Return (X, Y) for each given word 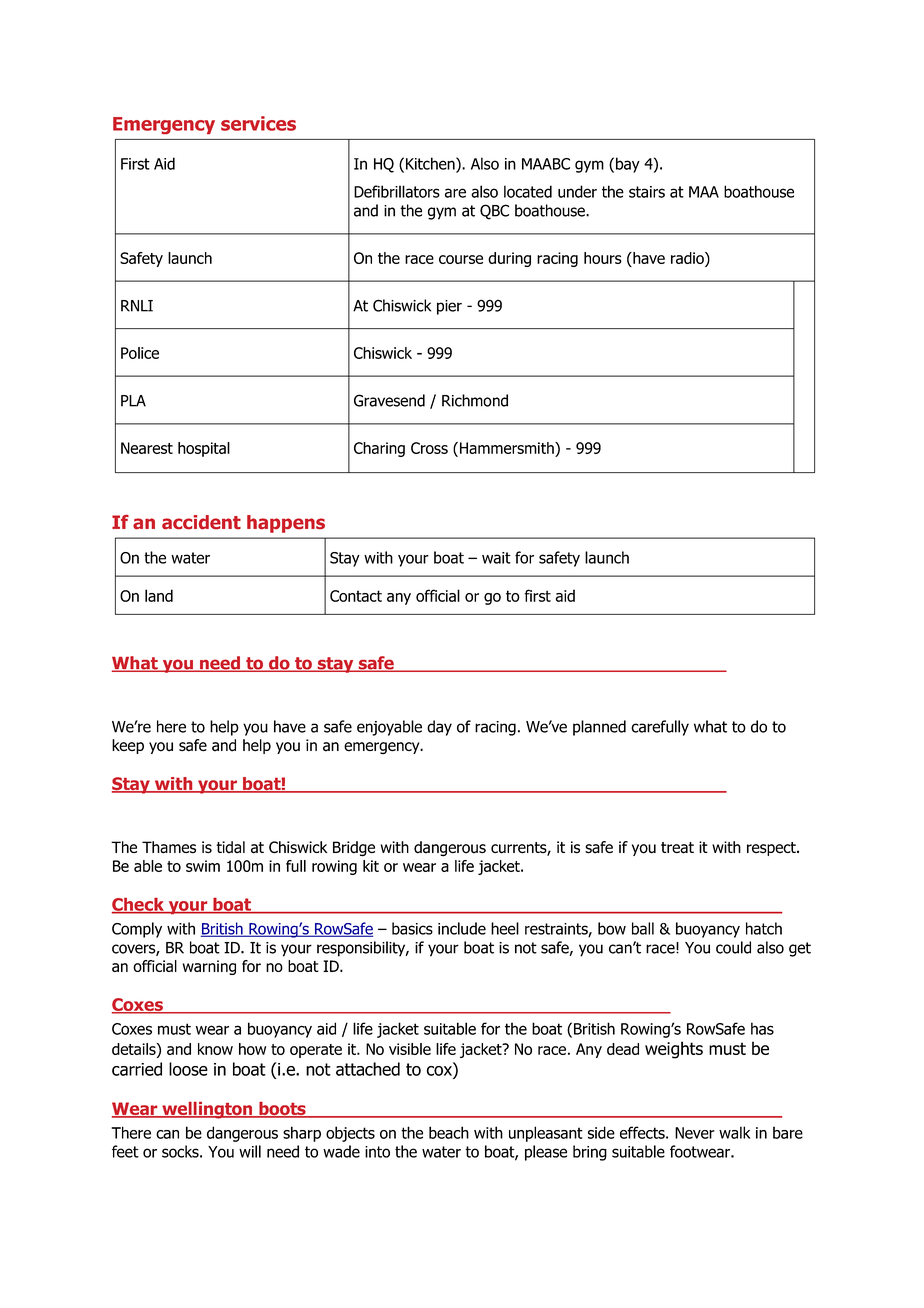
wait (496, 558)
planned (599, 728)
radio (688, 258)
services (258, 123)
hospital (204, 449)
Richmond (475, 400)
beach (449, 1132)
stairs (647, 192)
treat (677, 848)
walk (734, 1132)
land (159, 595)
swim (203, 866)
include (462, 928)
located (528, 191)
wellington (207, 1110)
